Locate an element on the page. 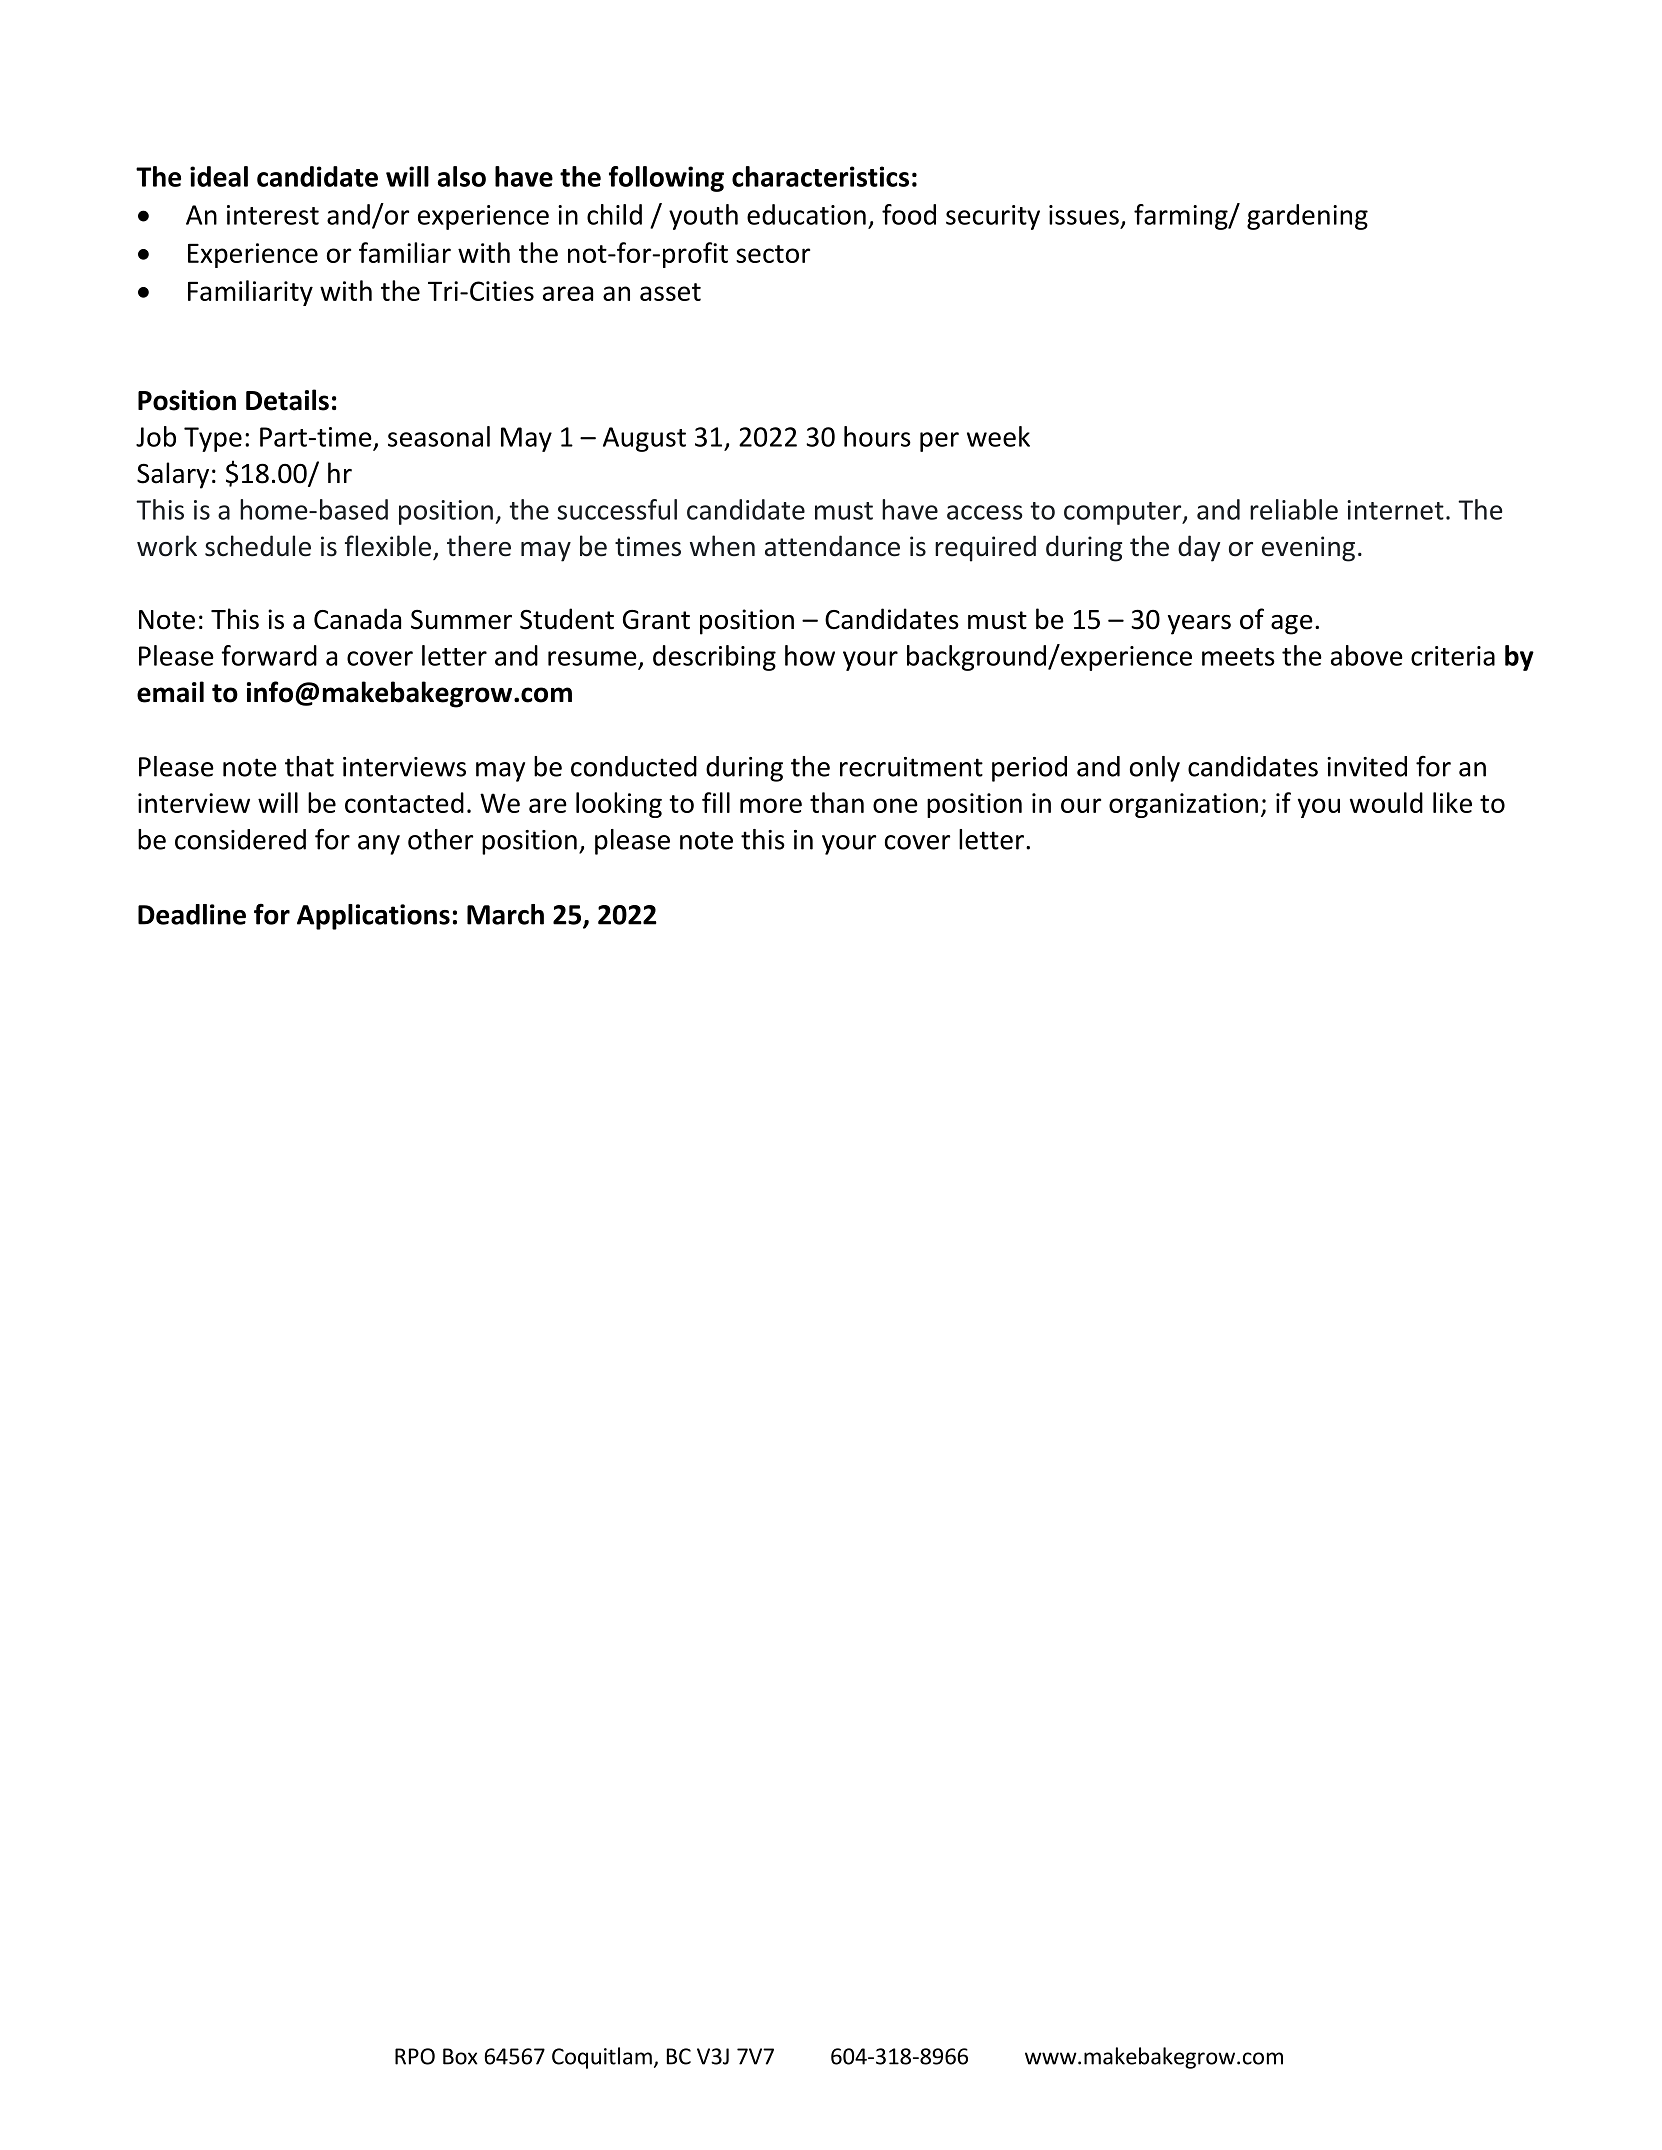 This image has width=1662, height=2150. Box is located at coordinates (460, 2056).
